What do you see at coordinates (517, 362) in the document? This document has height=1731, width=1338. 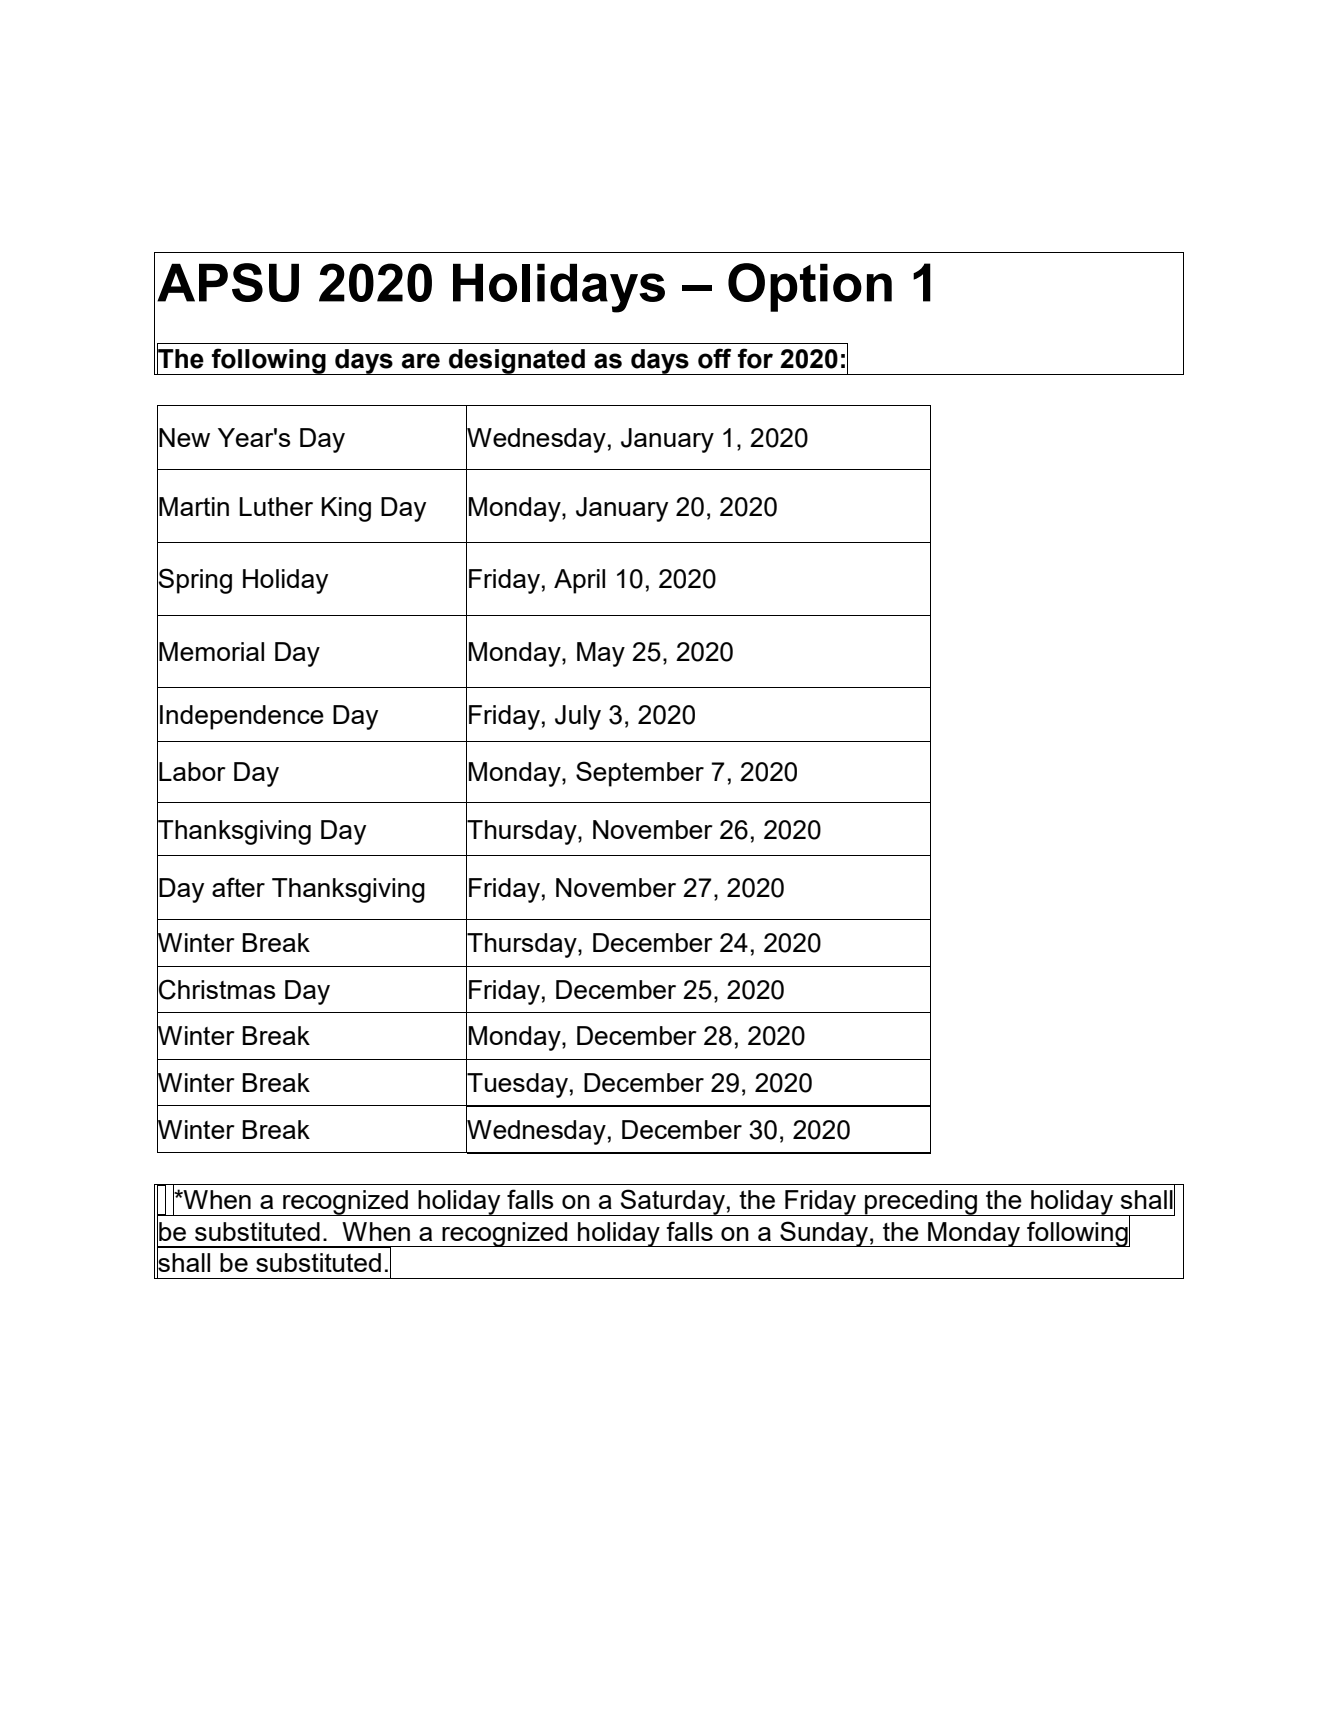 I see `designated` at bounding box center [517, 362].
